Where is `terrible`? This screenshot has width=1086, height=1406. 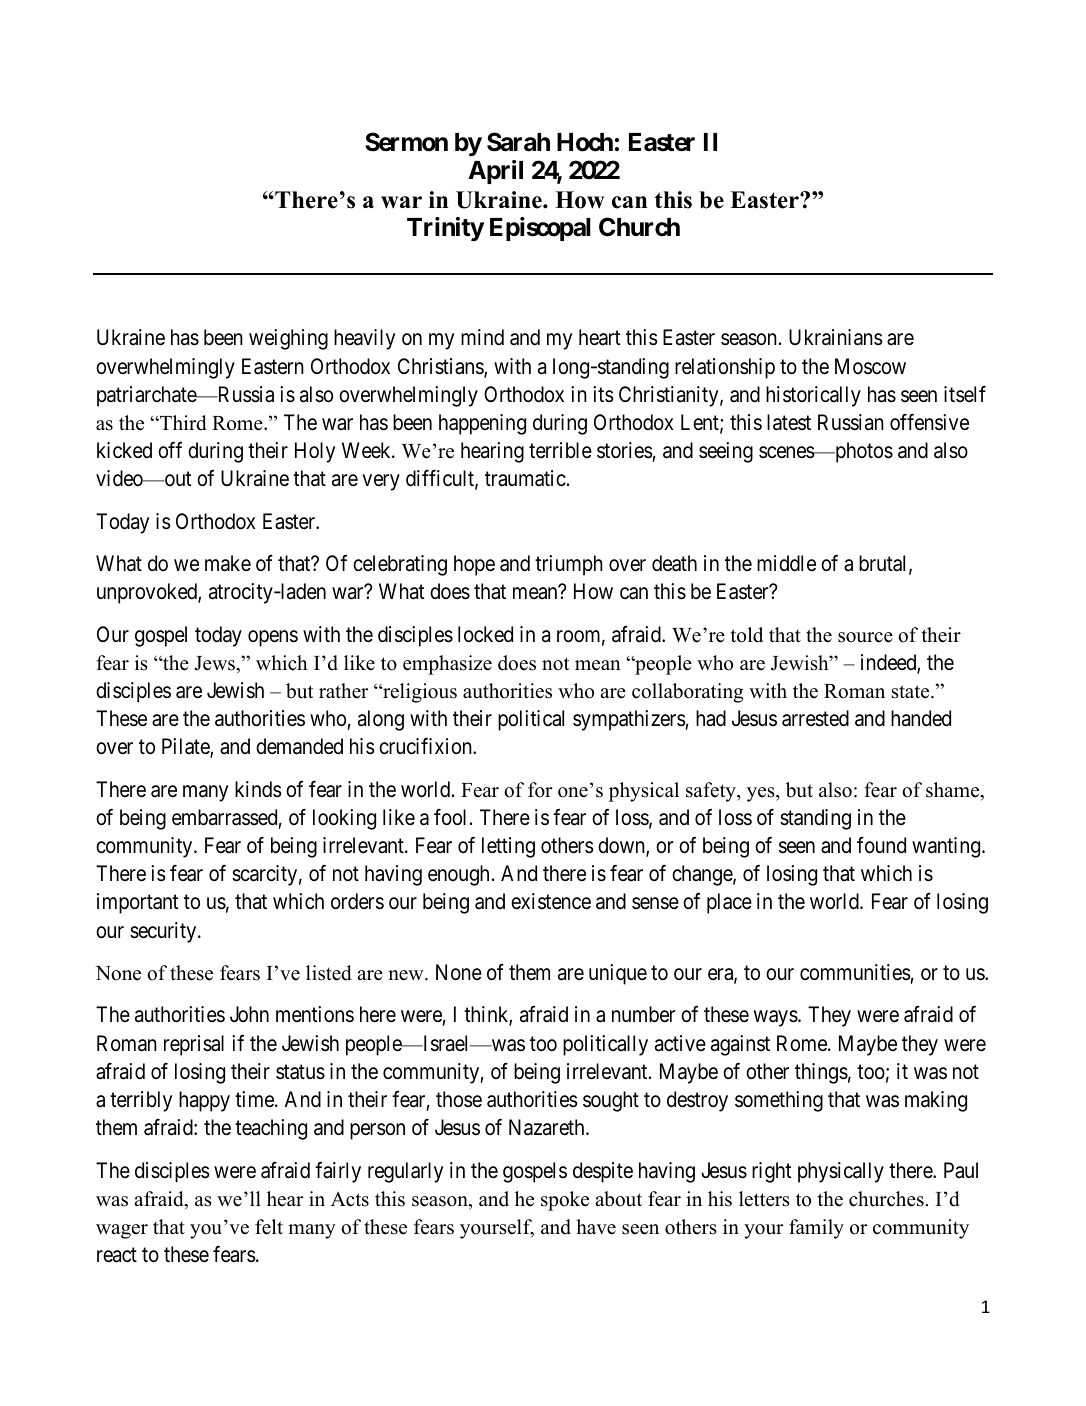 terrible is located at coordinates (560, 450).
